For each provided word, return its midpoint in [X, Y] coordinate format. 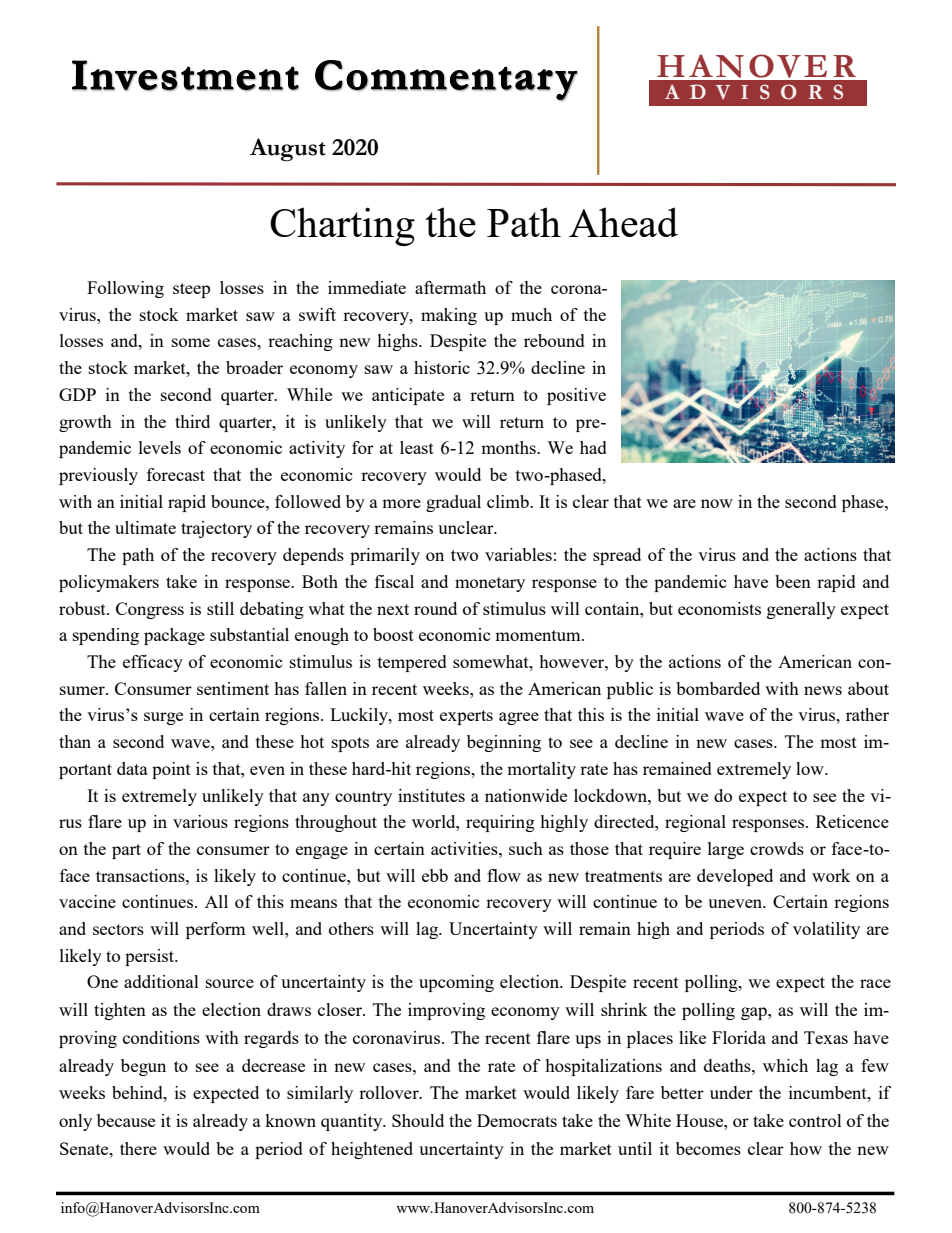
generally [801, 610]
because [126, 1120]
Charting [342, 226]
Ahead [623, 222]
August [288, 150]
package [174, 636]
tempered [412, 663]
